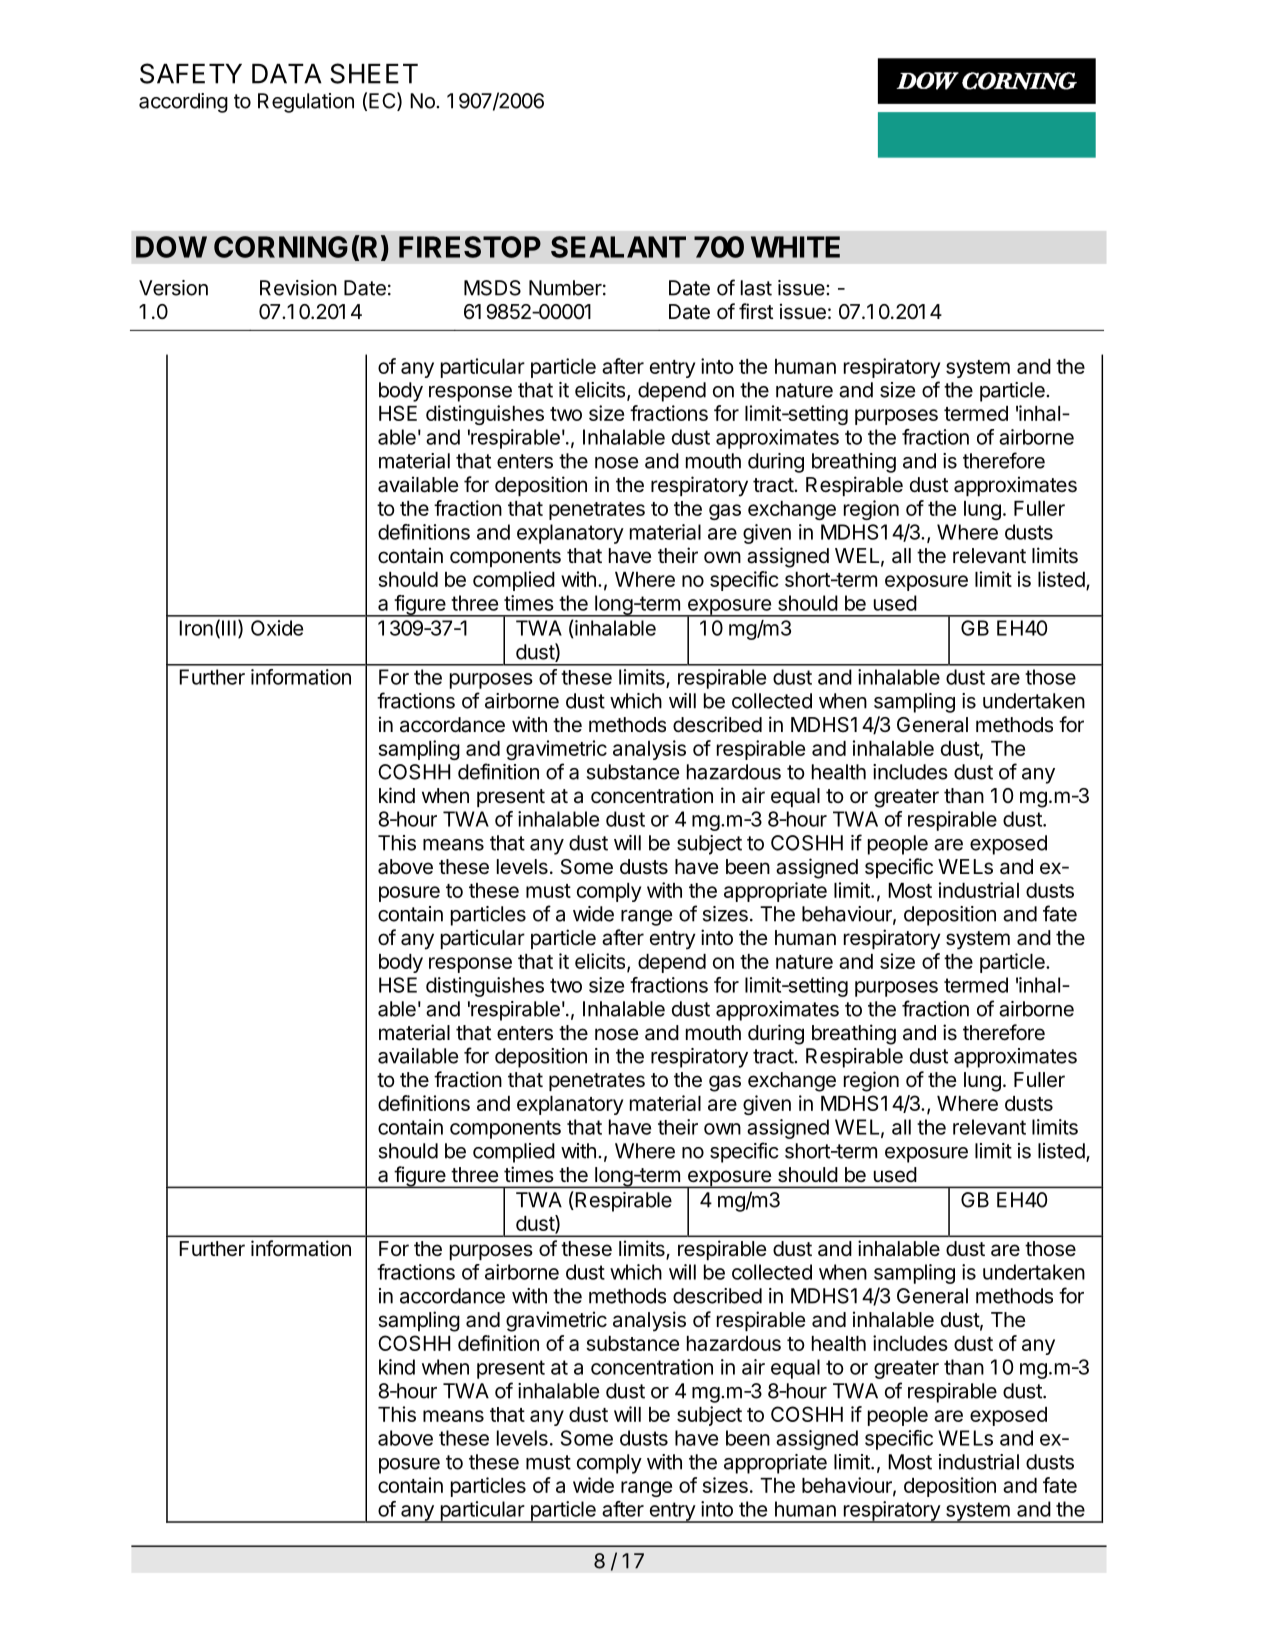 The image size is (1261, 1631). What do you see at coordinates (287, 74) in the screenshot?
I see `DATA` at bounding box center [287, 74].
